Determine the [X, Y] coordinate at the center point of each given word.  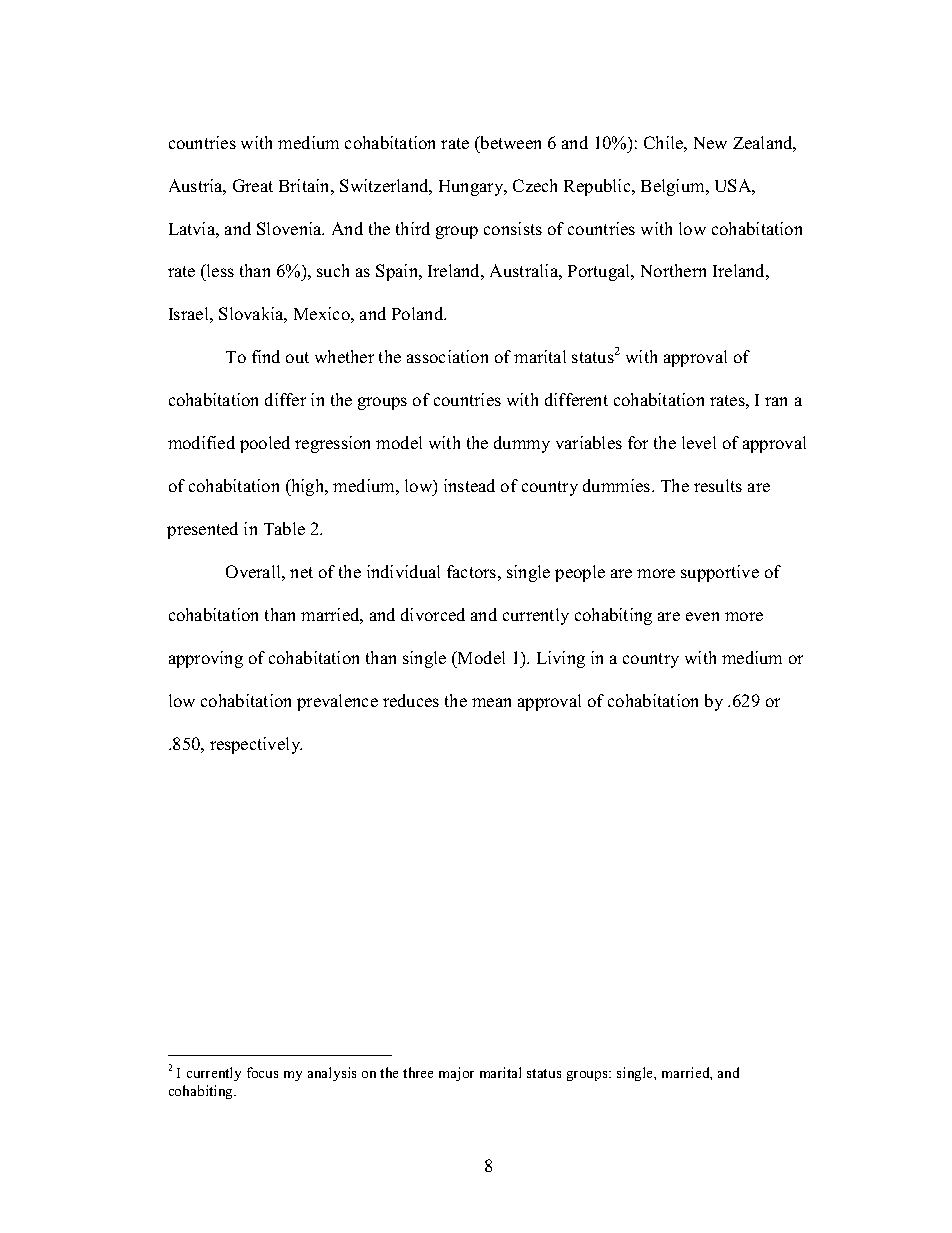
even [702, 616]
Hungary [472, 188]
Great [253, 185]
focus [262, 1072]
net [301, 572]
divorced [433, 614]
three [418, 1072]
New [710, 143]
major [456, 1074]
